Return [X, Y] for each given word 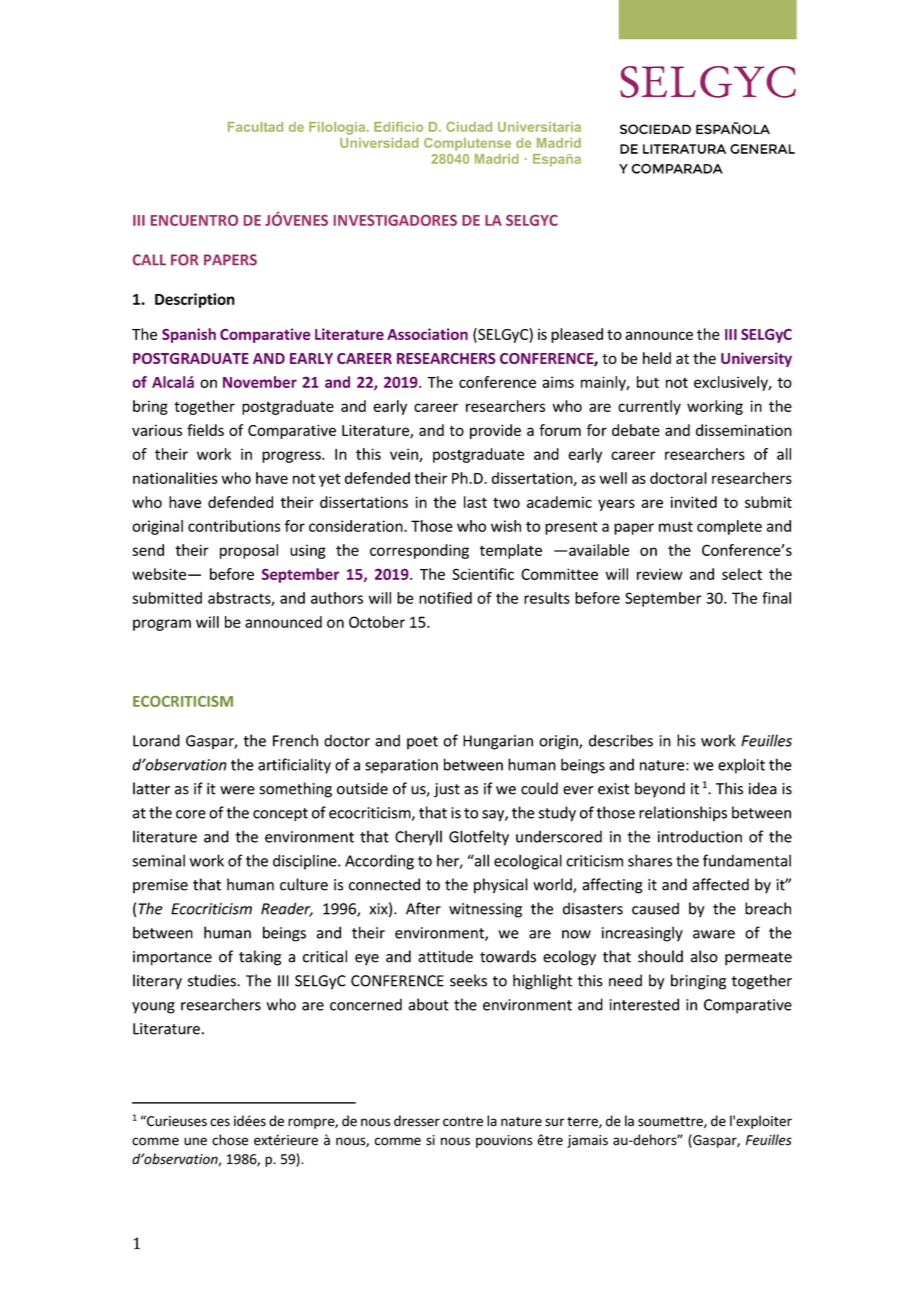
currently [649, 407]
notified [445, 598]
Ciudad [469, 127]
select [742, 574]
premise [160, 886]
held [657, 358]
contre [463, 1122]
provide [495, 431]
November [260, 382]
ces [220, 1122]
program [162, 625]
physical [501, 886]
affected [721, 884]
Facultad [255, 127]
